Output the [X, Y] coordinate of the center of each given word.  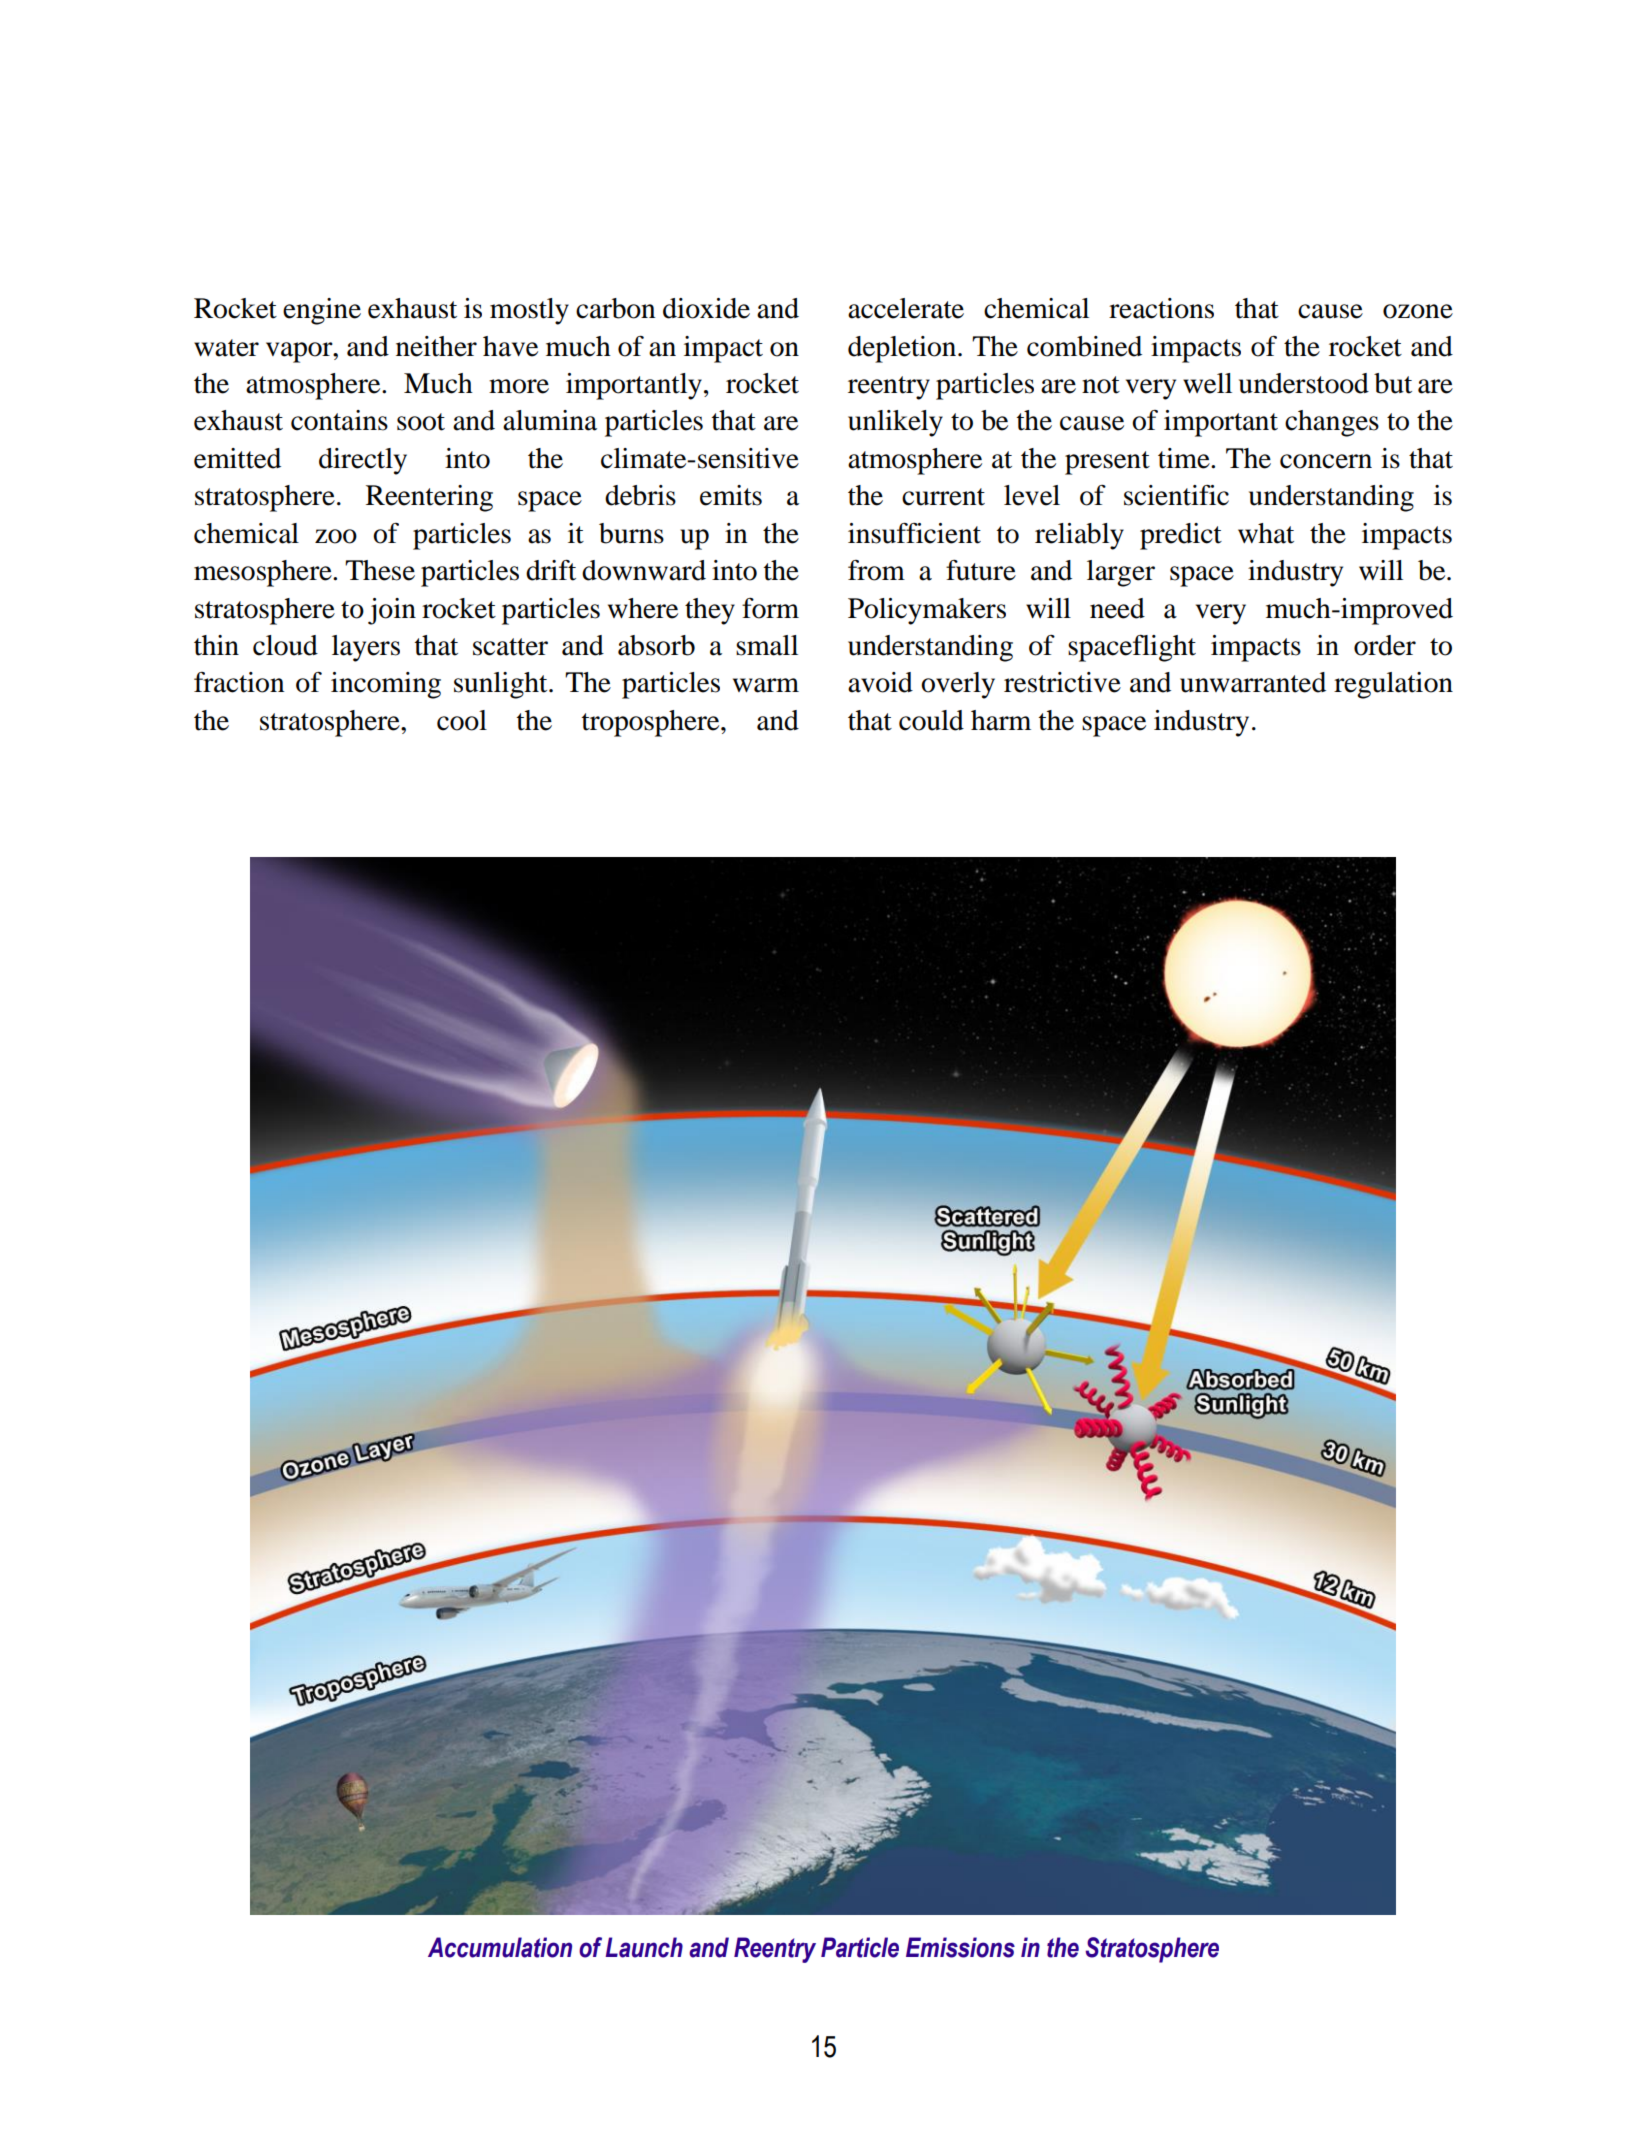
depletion [903, 349]
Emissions [960, 1947]
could [931, 720]
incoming [386, 685]
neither [436, 346]
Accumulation [500, 1947]
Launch [644, 1947]
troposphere [652, 723]
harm [1001, 720]
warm [766, 685]
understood [1304, 383]
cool [462, 720]
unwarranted [1253, 682]
